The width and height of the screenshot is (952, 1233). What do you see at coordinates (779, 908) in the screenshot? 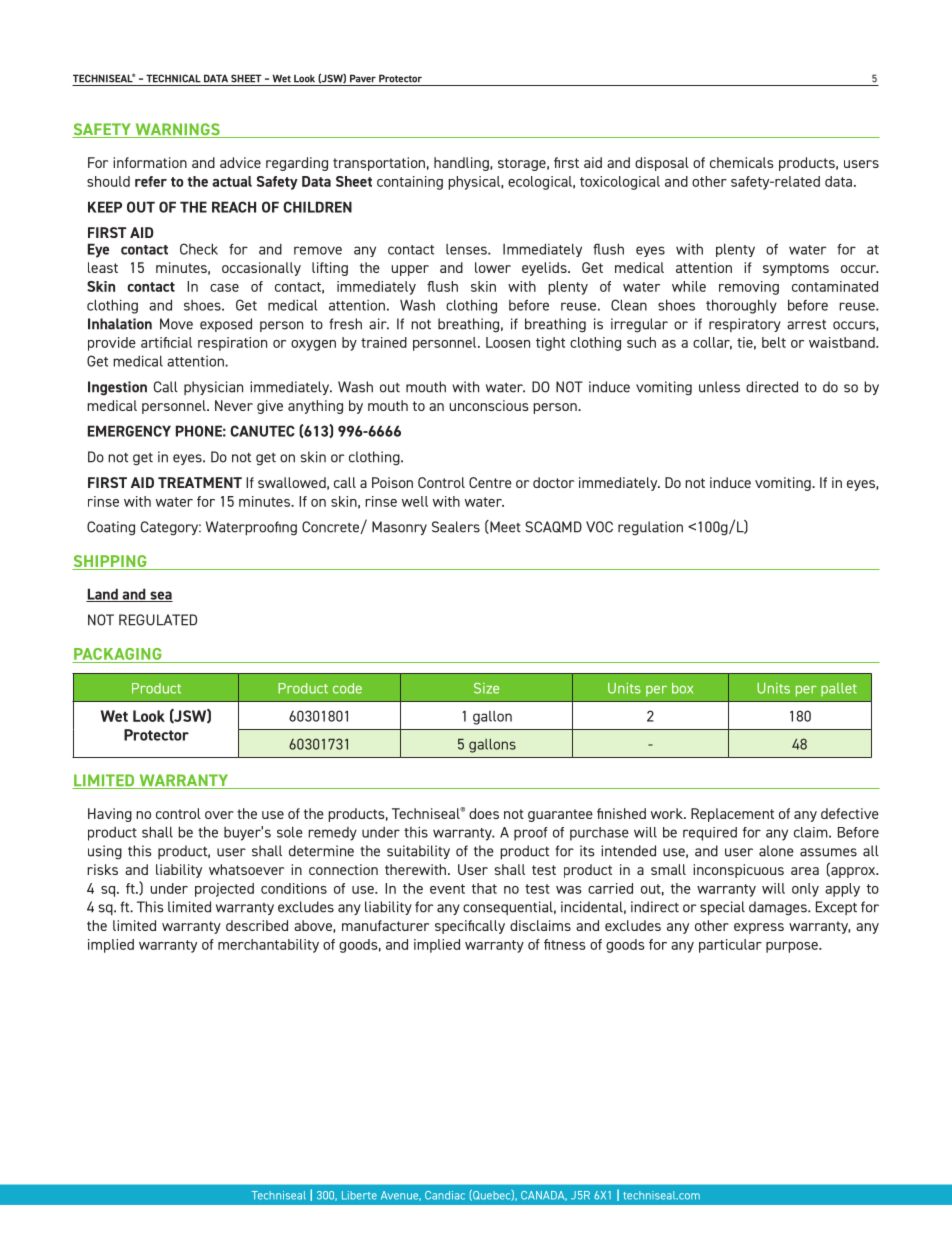
I see `damages` at bounding box center [779, 908].
